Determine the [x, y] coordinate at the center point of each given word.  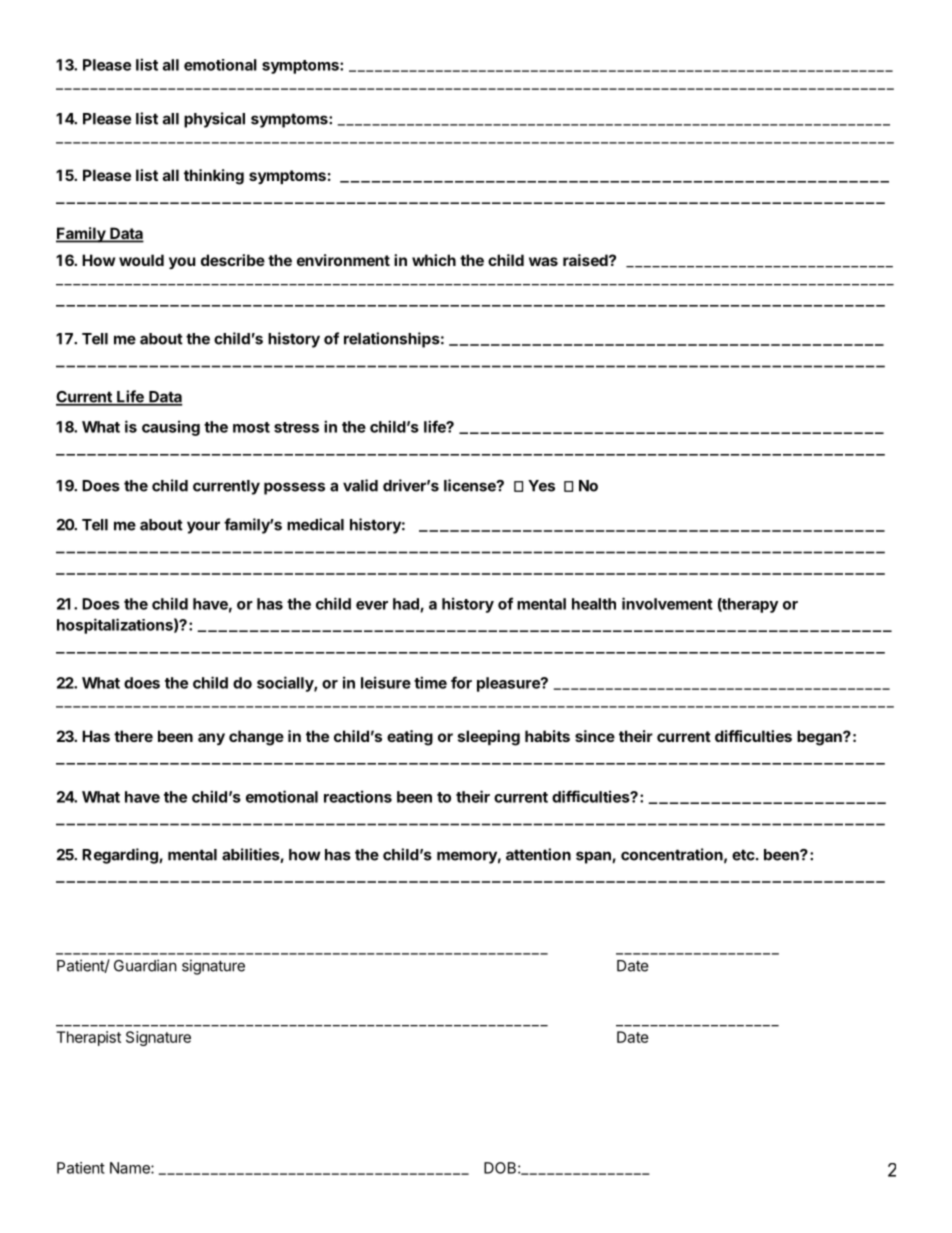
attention [538, 854]
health [594, 604]
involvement [667, 603]
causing [171, 428]
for [461, 682]
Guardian [145, 965]
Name [131, 1168]
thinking [214, 177]
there [133, 736]
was [543, 261]
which [434, 260]
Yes [541, 486]
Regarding [121, 856]
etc [743, 855]
